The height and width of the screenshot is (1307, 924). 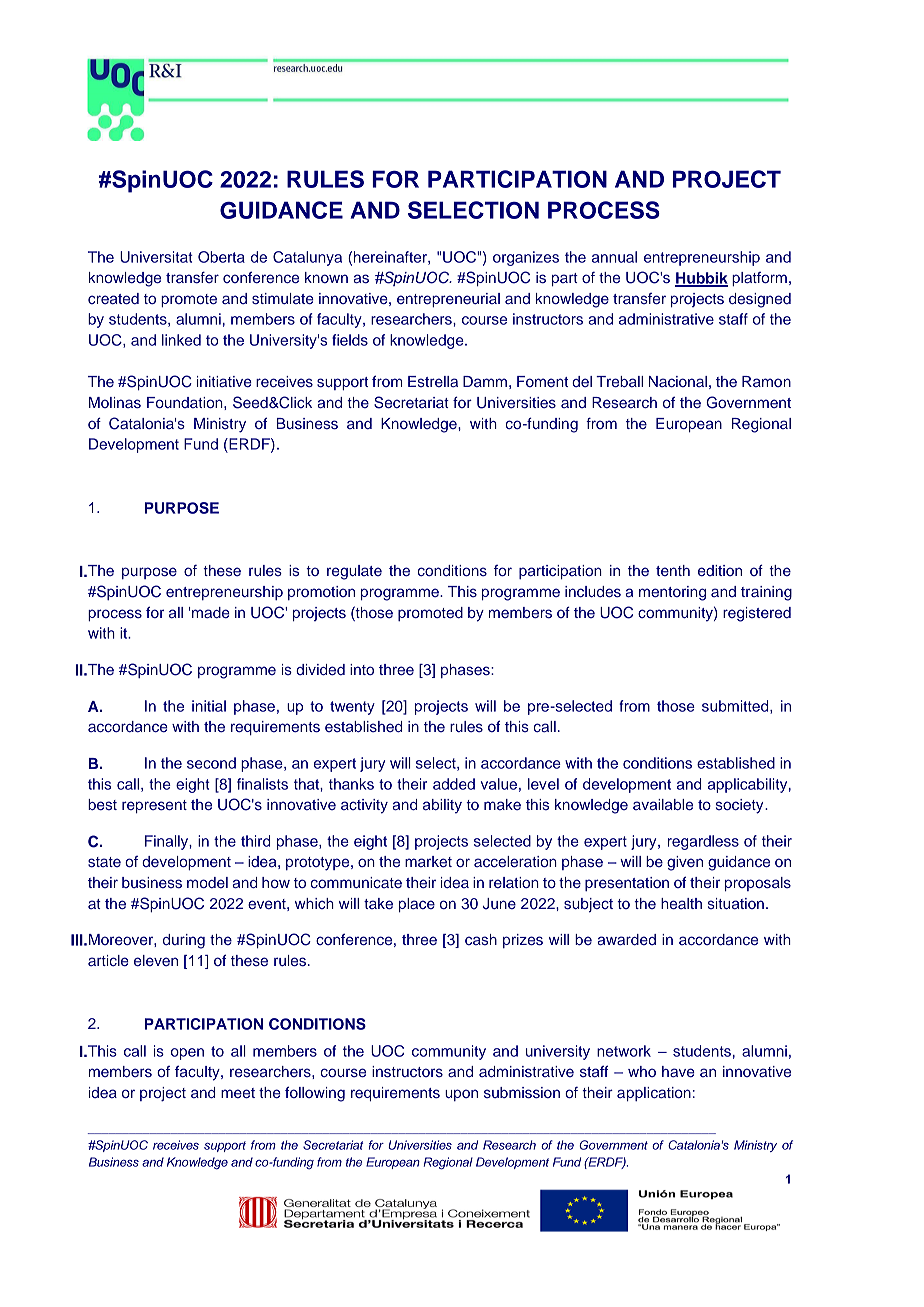 I want to click on market, so click(x=428, y=861).
